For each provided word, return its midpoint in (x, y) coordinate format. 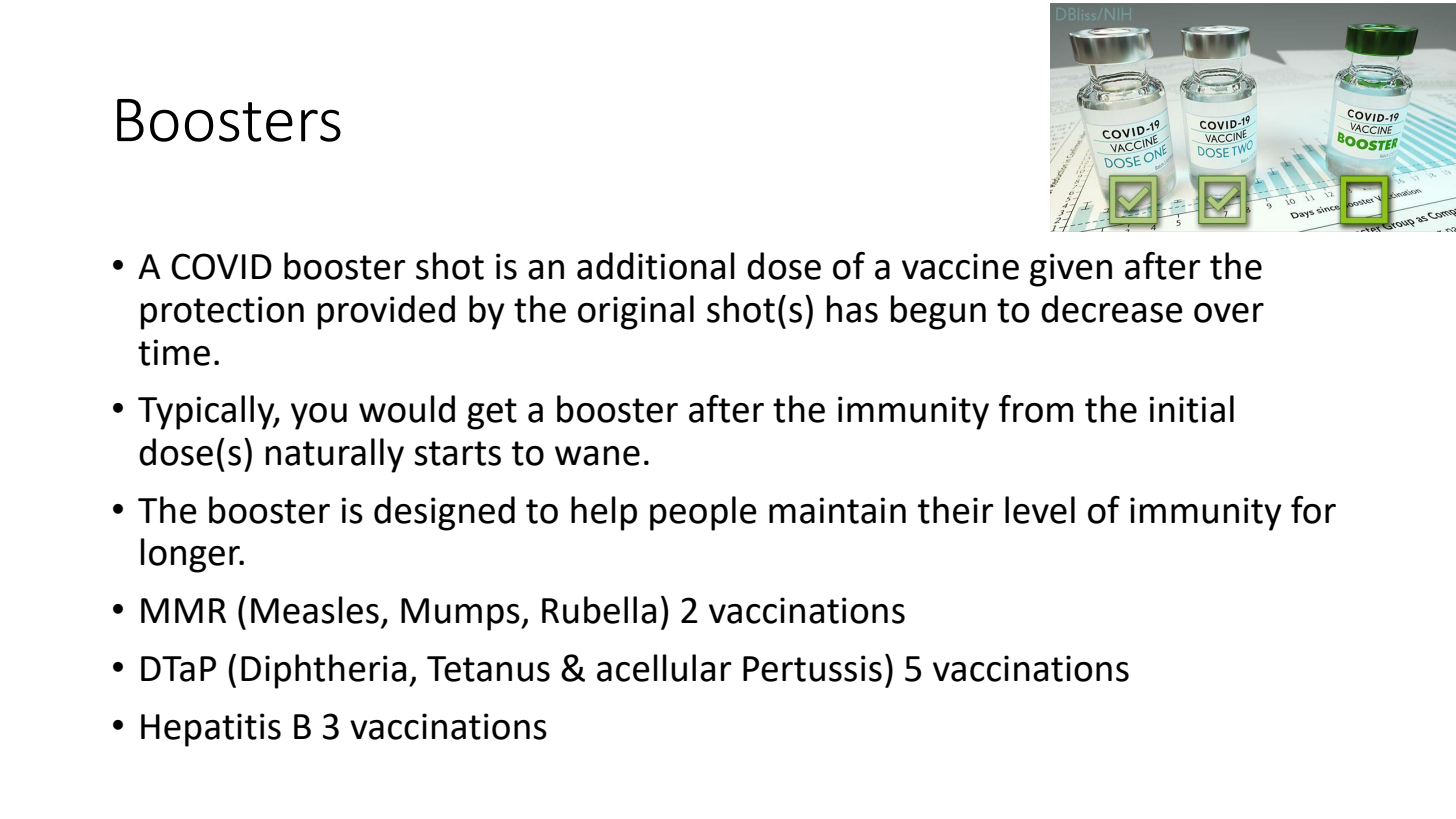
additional (656, 266)
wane (597, 456)
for (1313, 510)
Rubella (599, 610)
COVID (221, 266)
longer (192, 555)
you (319, 416)
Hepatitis (211, 730)
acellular (664, 668)
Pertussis (812, 668)
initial (1191, 409)
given (1071, 270)
